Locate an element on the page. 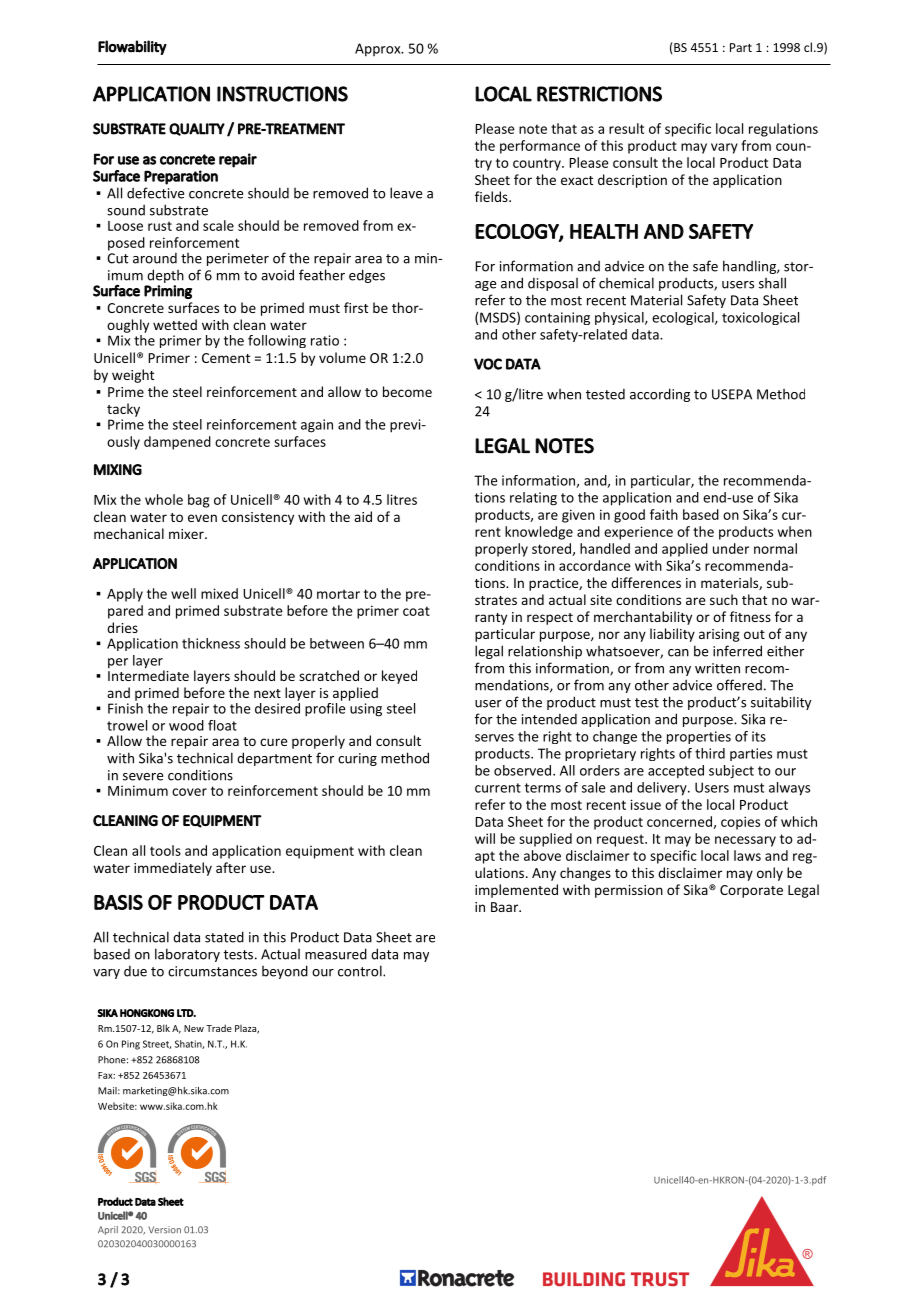  QUALITY is located at coordinates (197, 129).
